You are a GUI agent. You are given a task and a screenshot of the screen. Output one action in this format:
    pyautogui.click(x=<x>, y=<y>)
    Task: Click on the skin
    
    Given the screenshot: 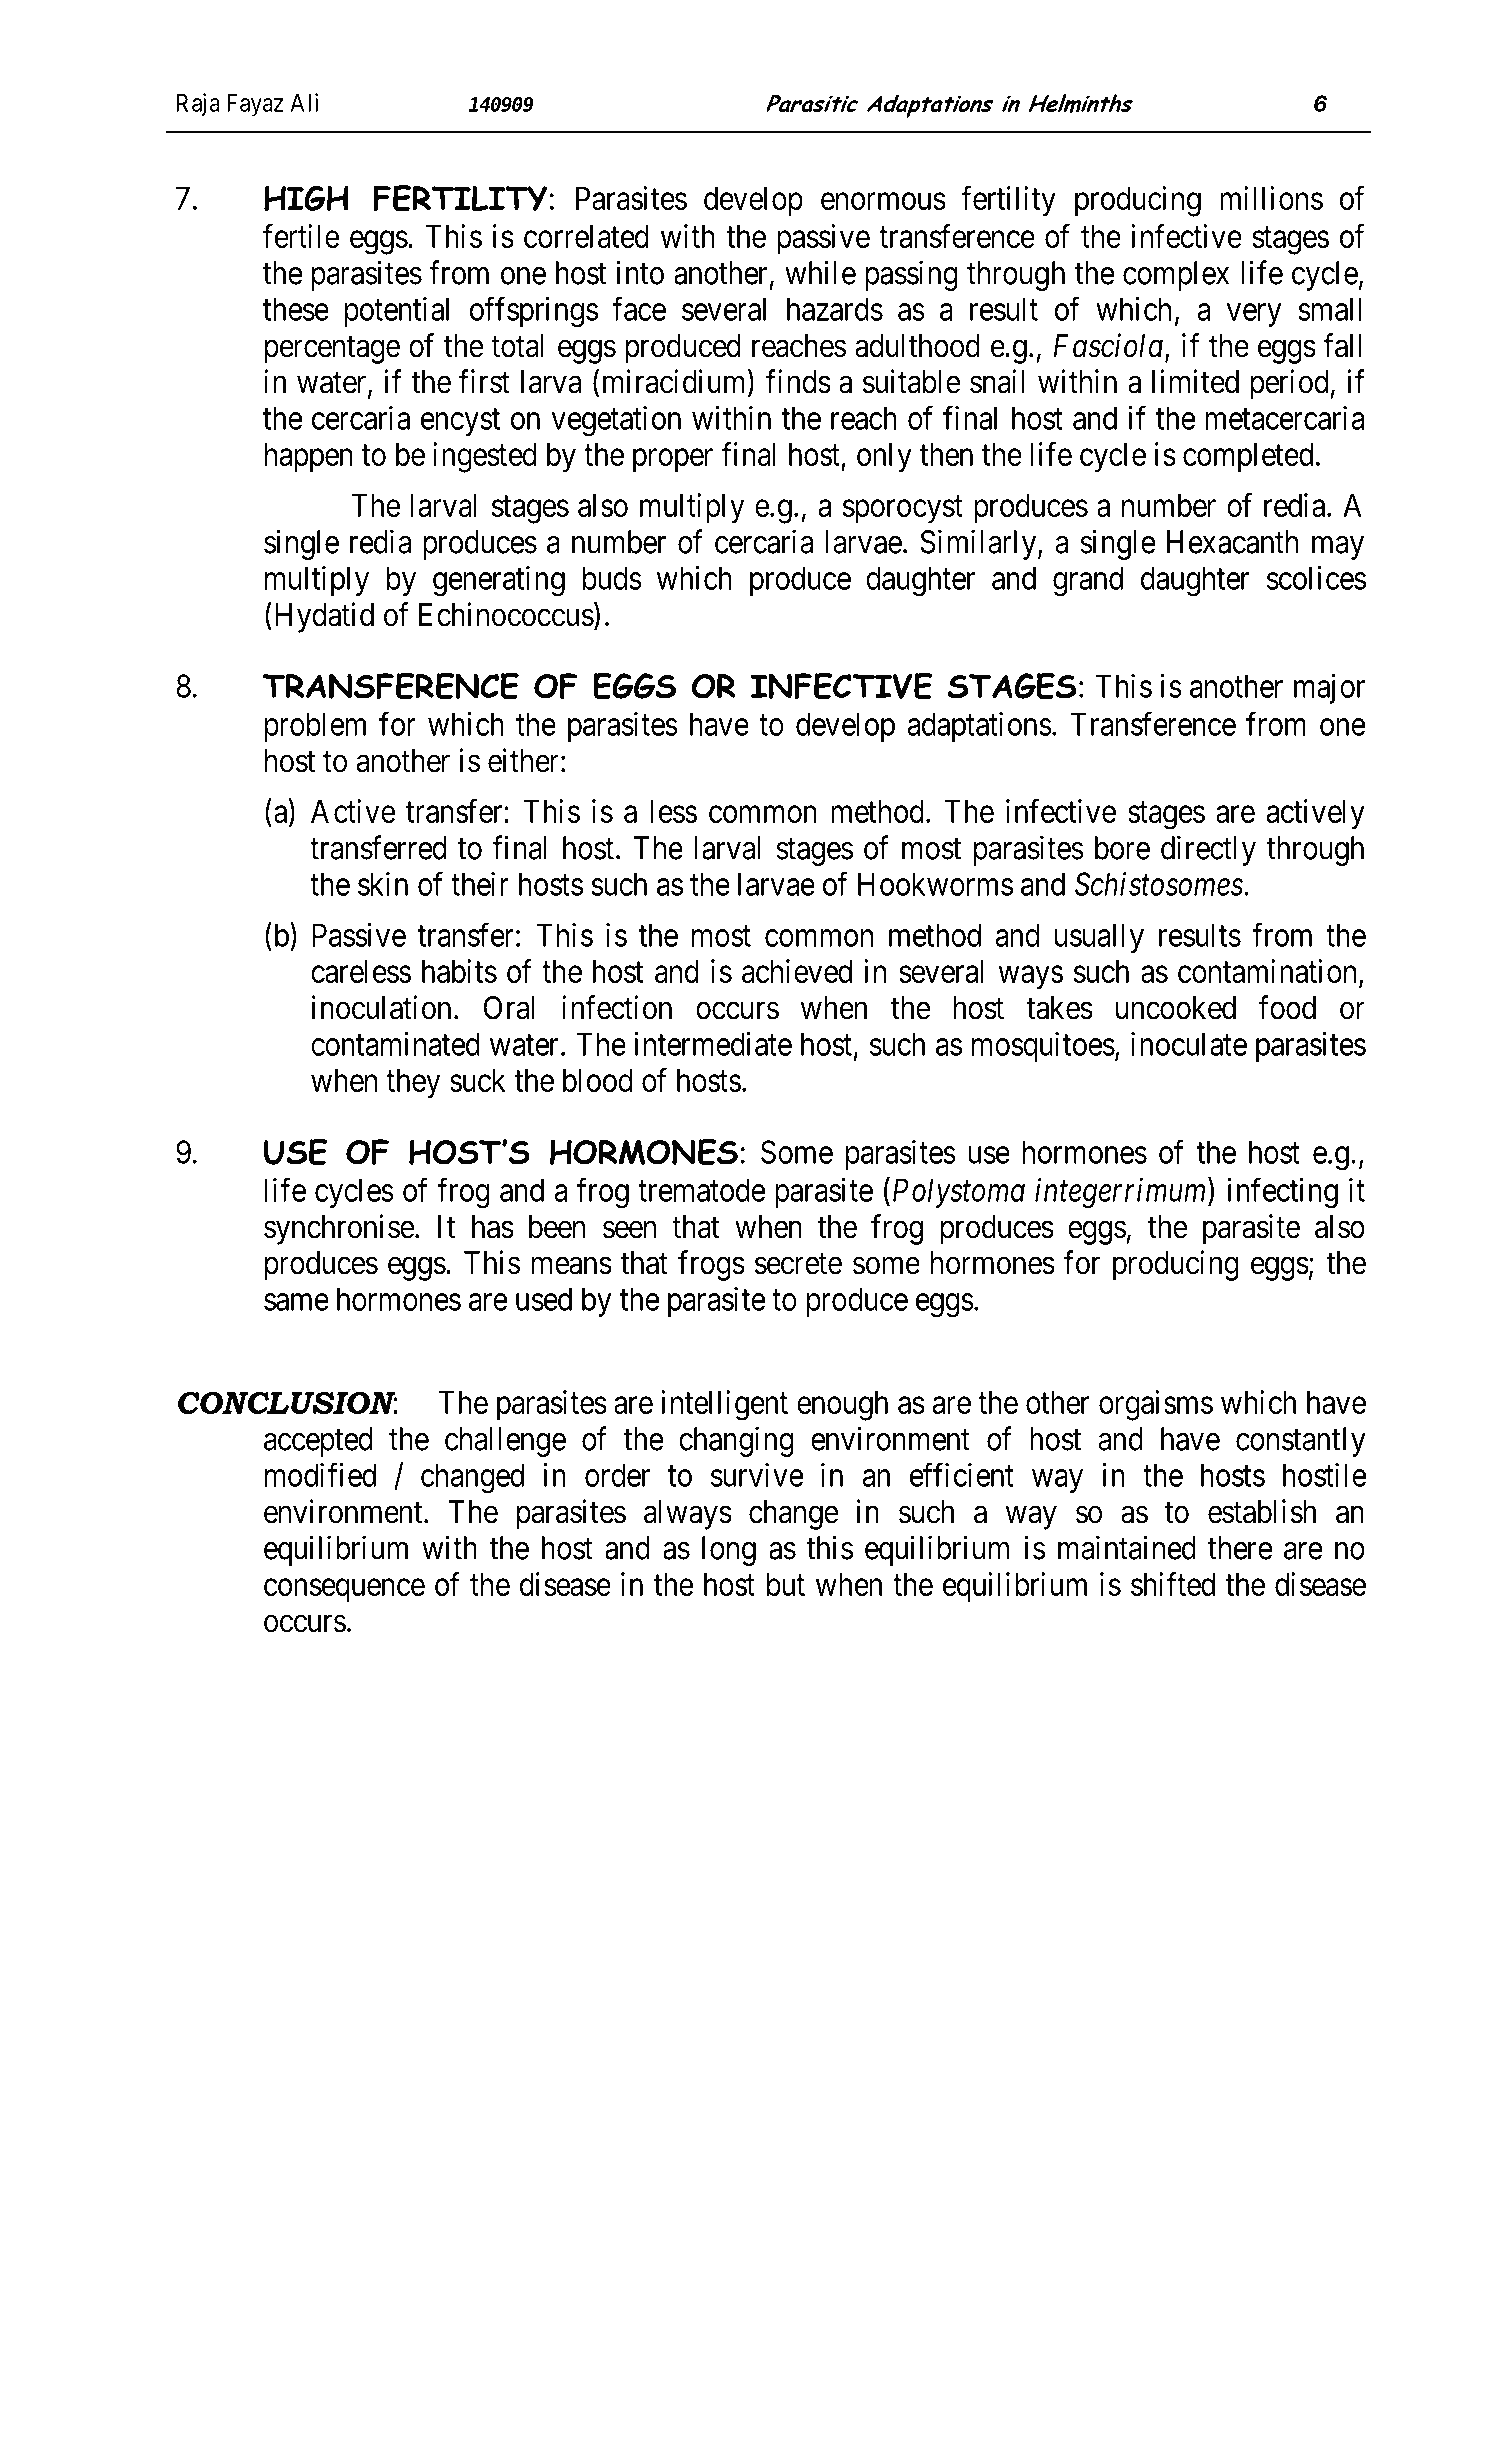 What is the action you would take?
    pyautogui.click(x=383, y=884)
